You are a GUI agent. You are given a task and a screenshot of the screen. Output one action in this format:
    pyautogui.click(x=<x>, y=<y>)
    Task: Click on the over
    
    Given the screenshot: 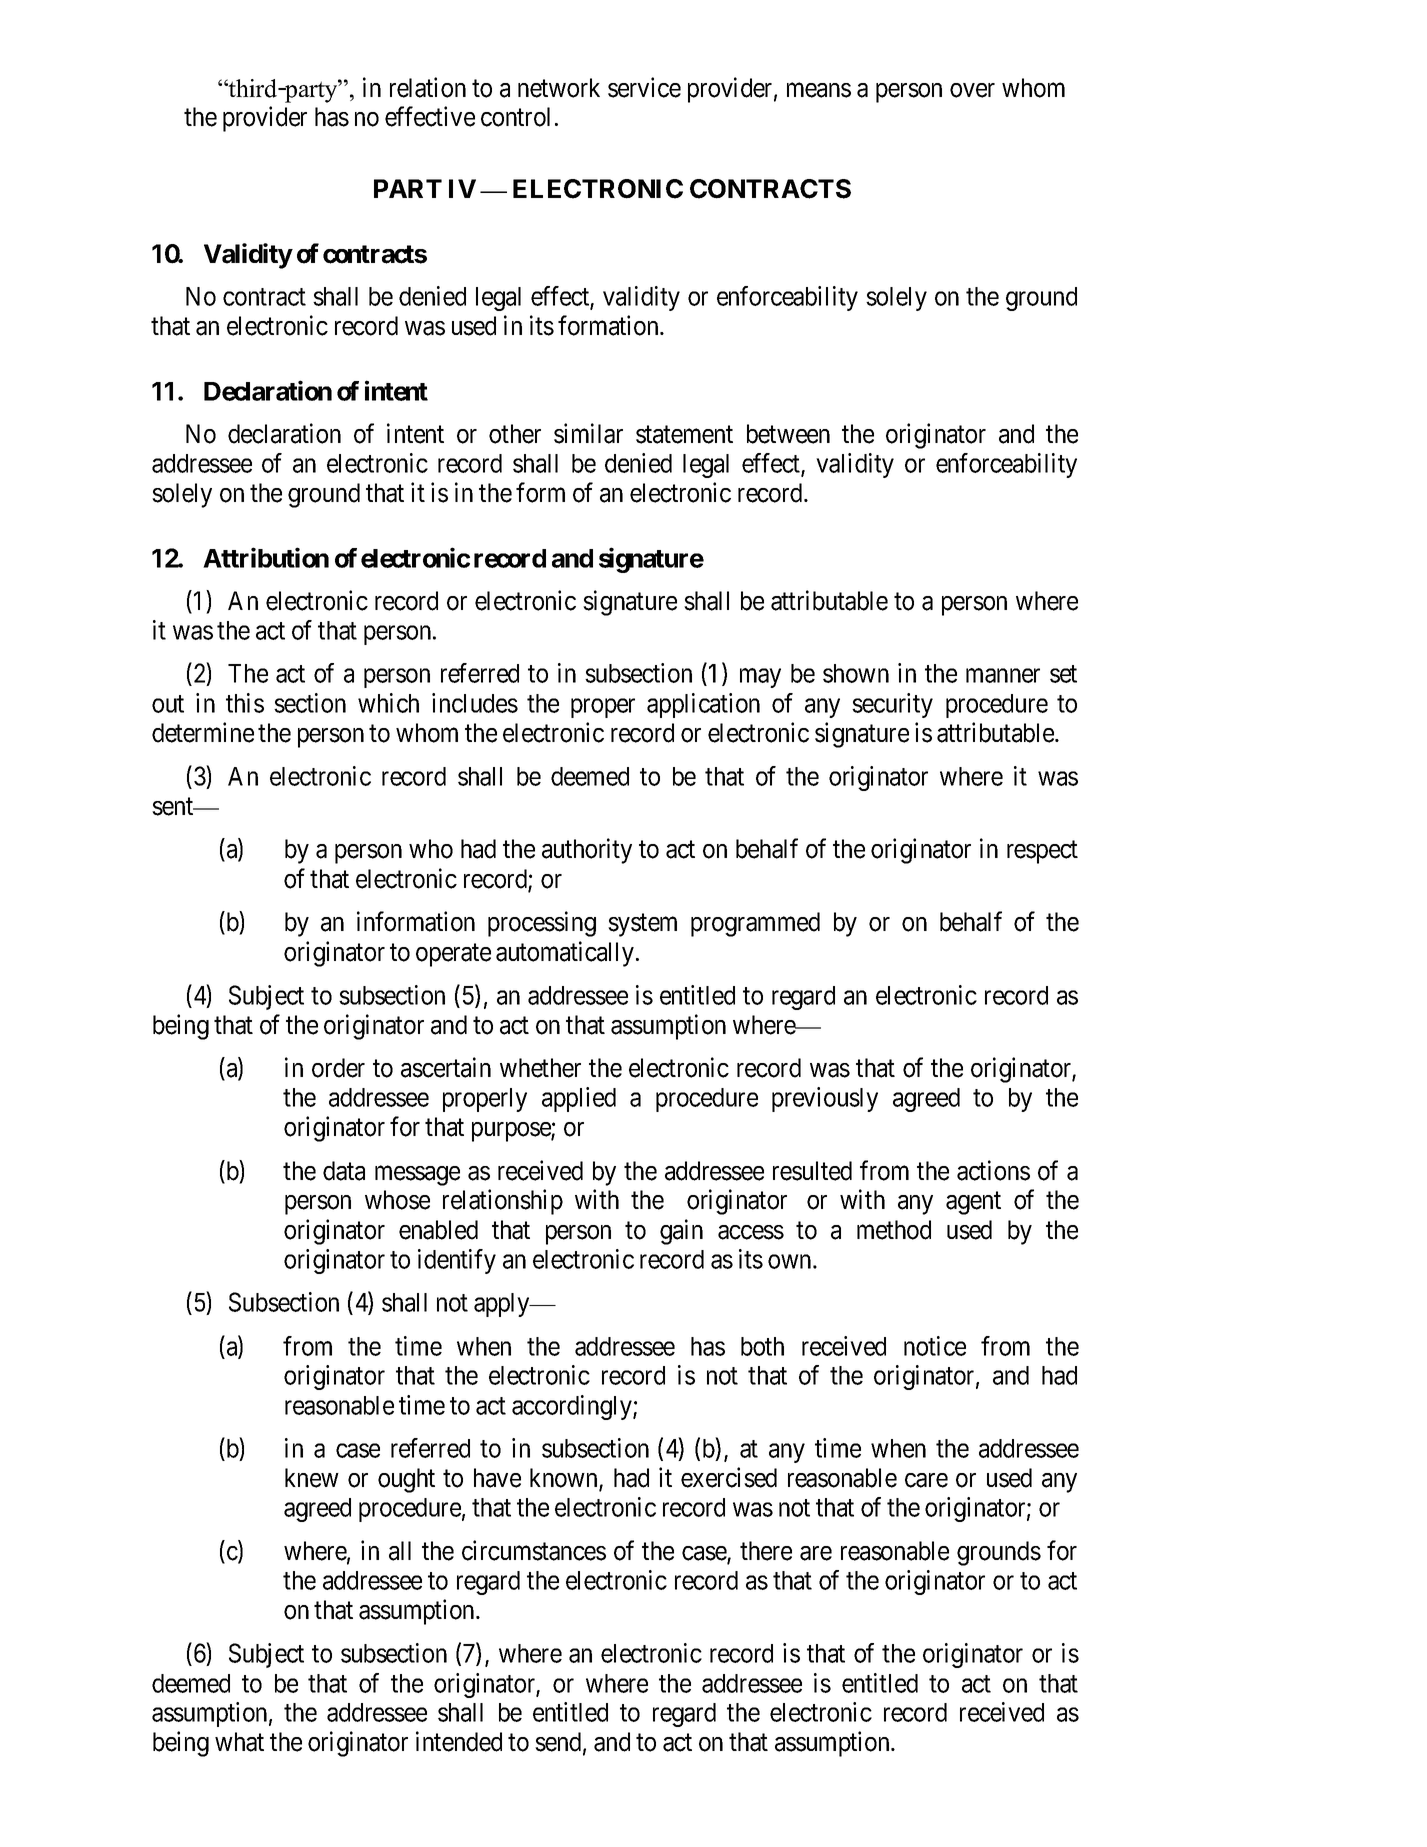 What is the action you would take?
    pyautogui.click(x=972, y=90)
